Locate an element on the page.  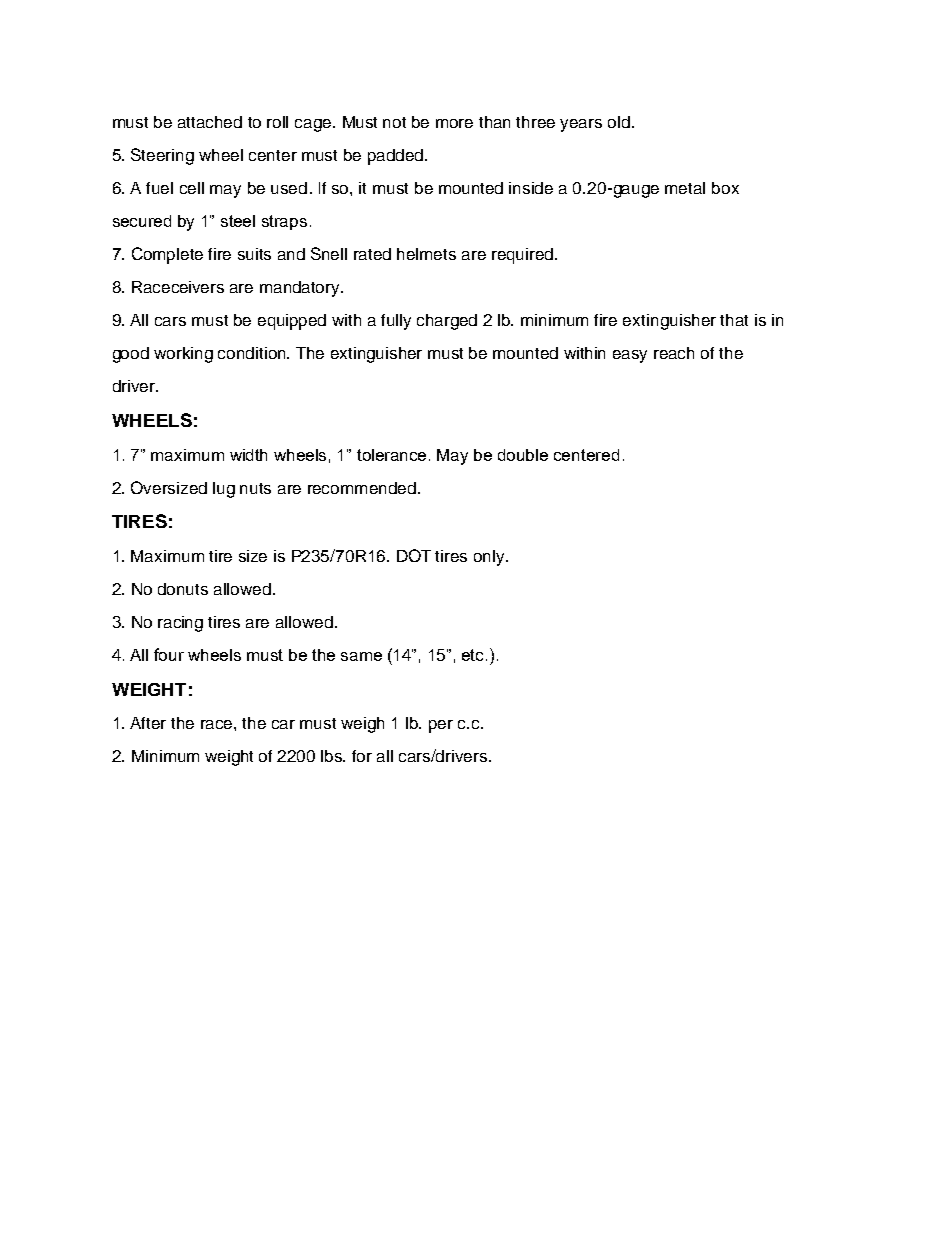
double is located at coordinates (523, 455).
